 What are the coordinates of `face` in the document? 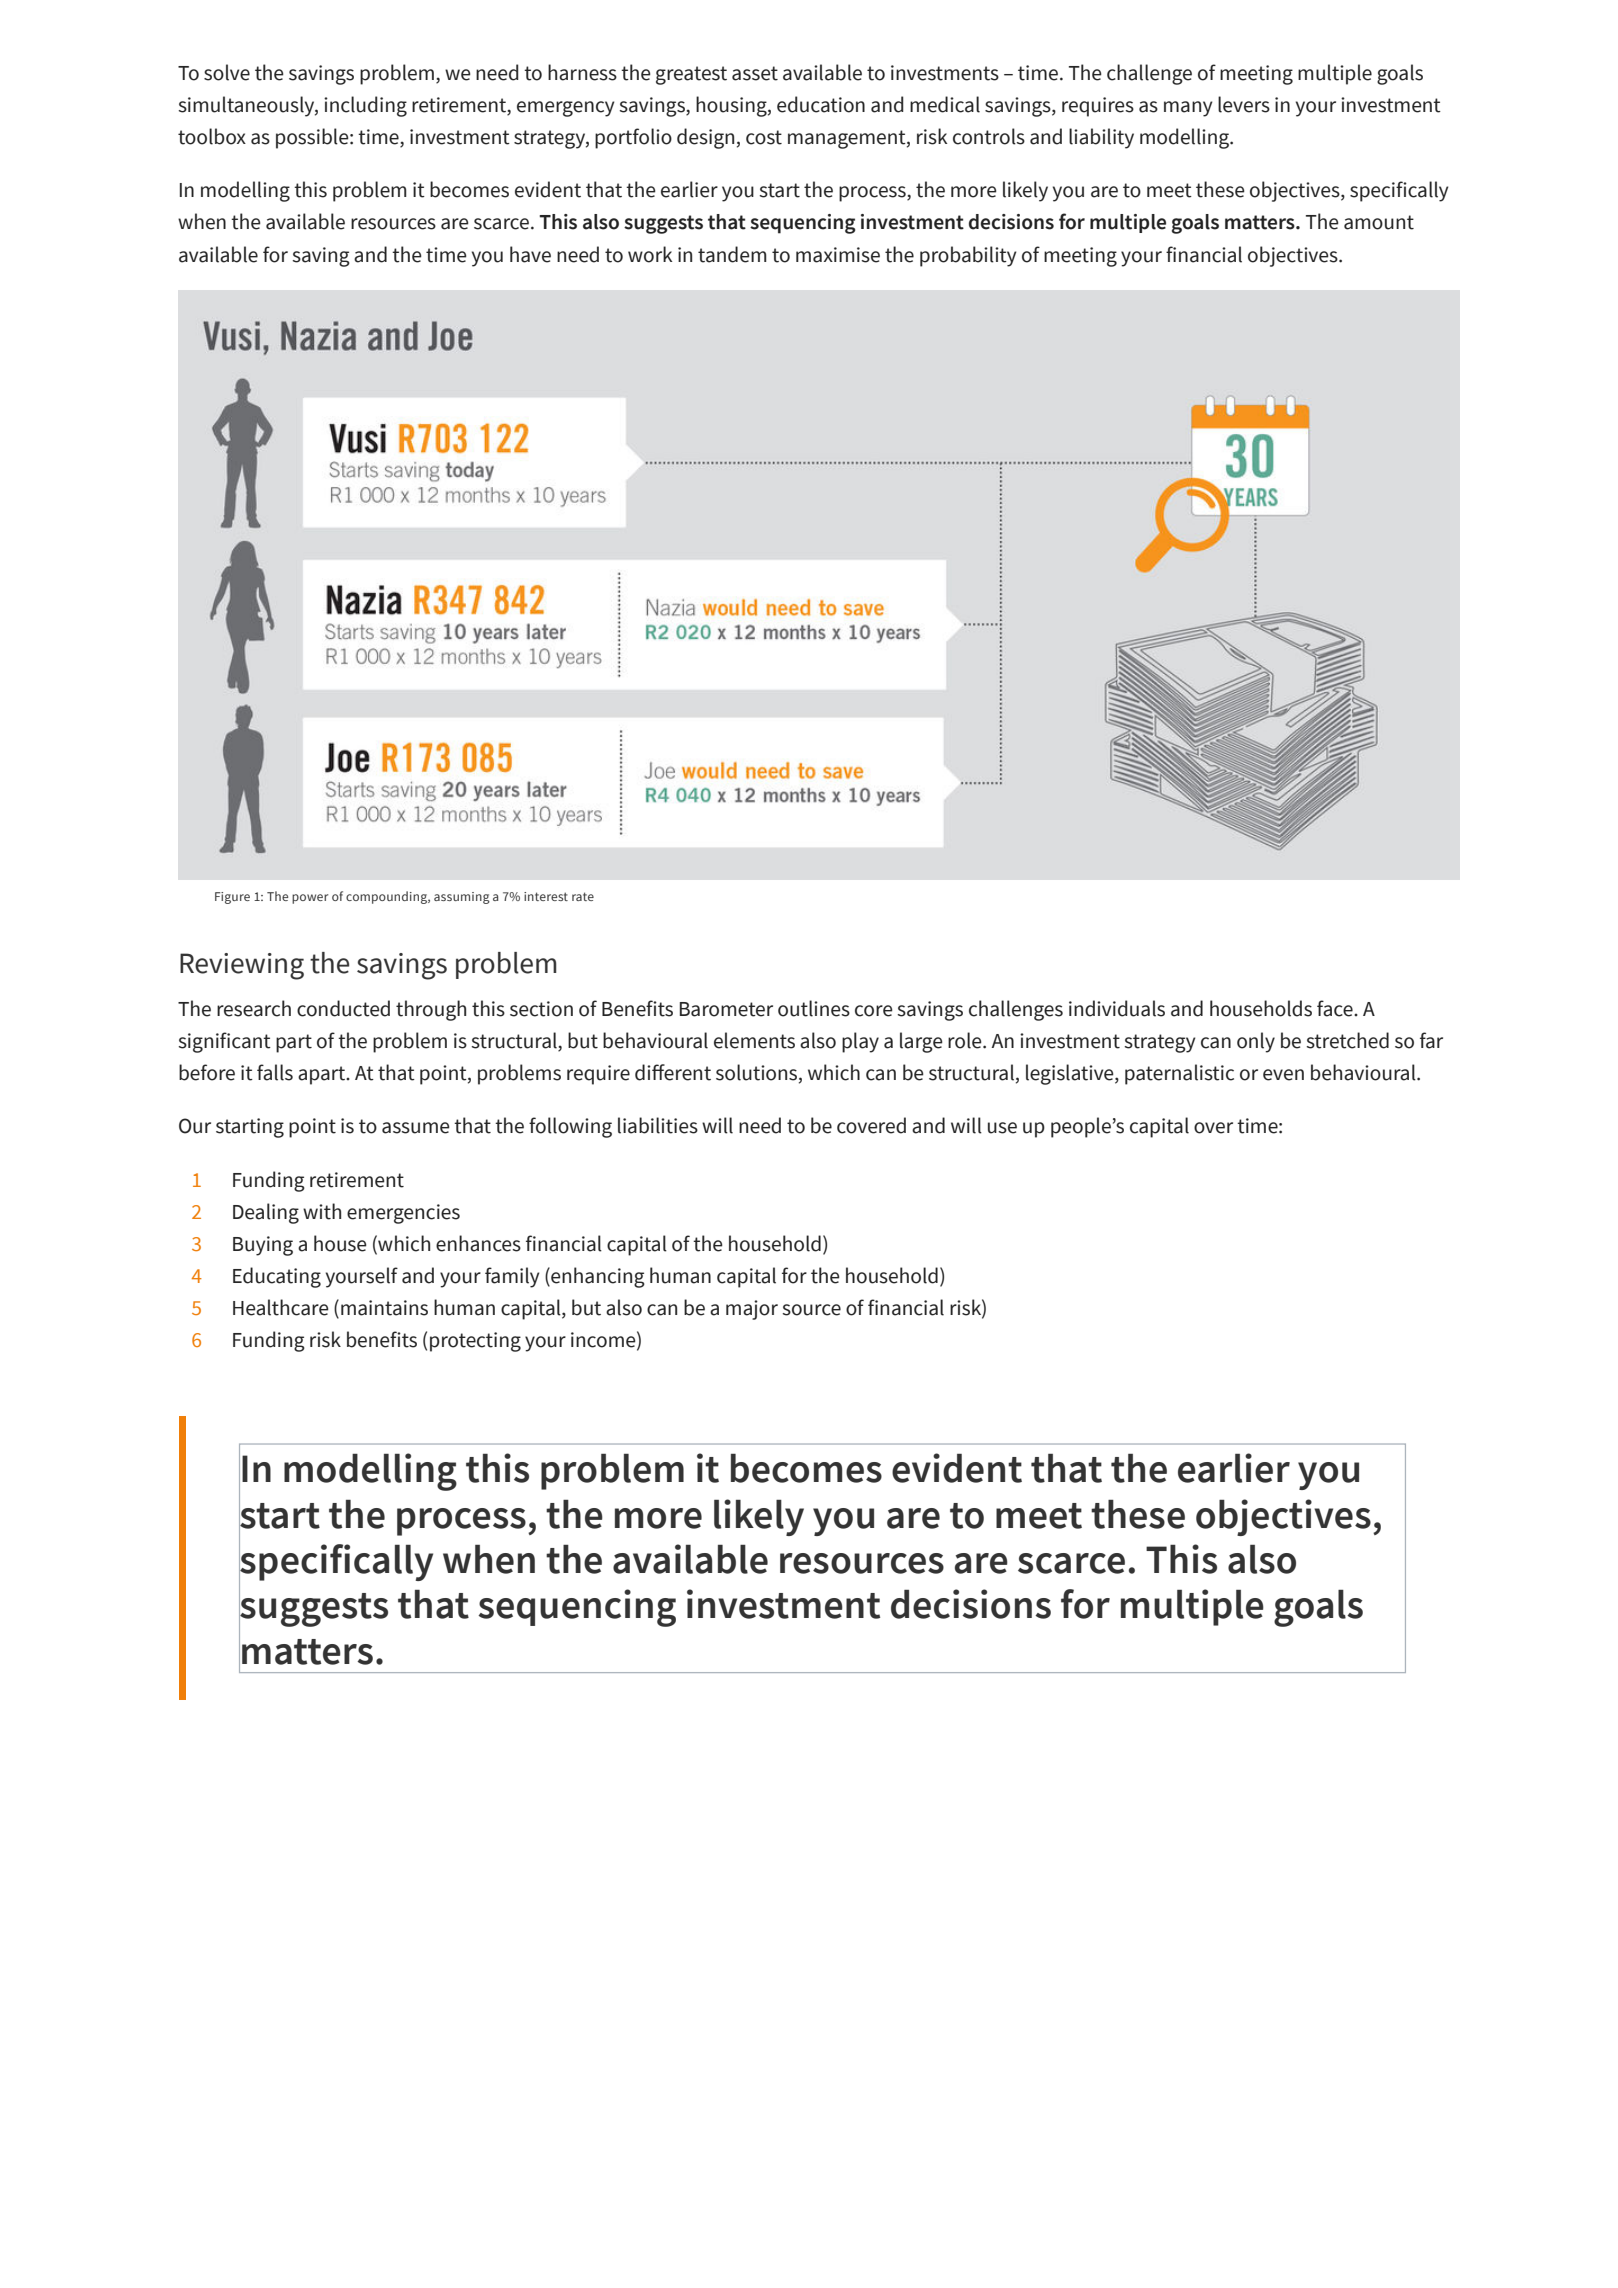 It's located at (1336, 1008).
